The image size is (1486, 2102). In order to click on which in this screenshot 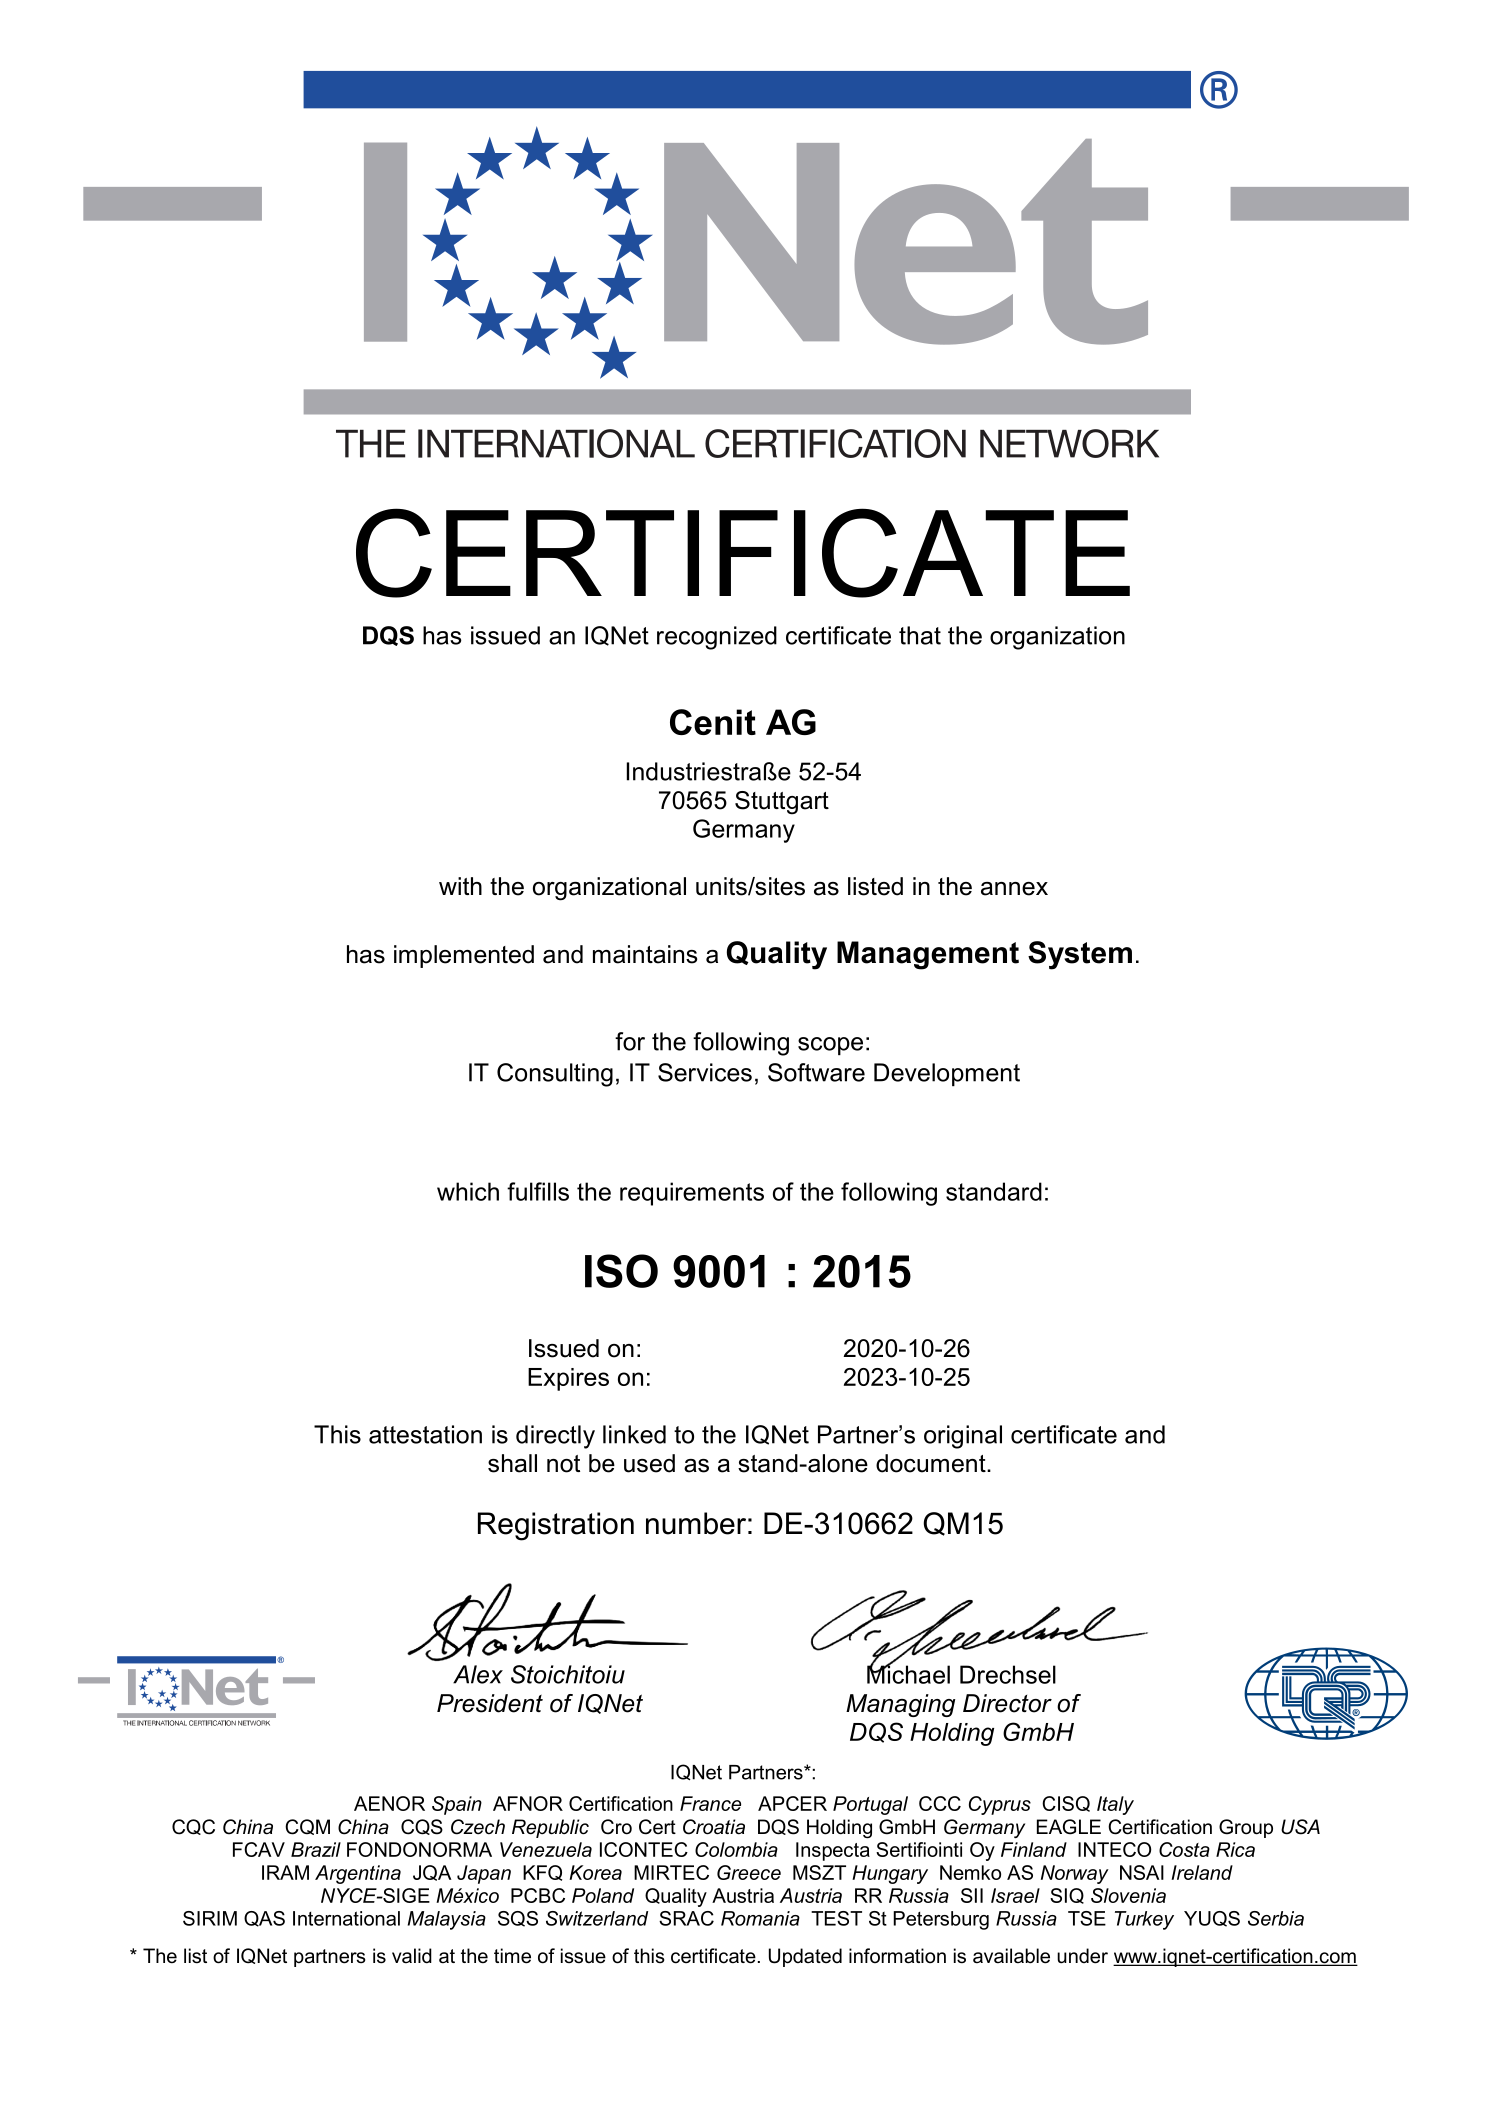, I will do `click(468, 1191)`.
